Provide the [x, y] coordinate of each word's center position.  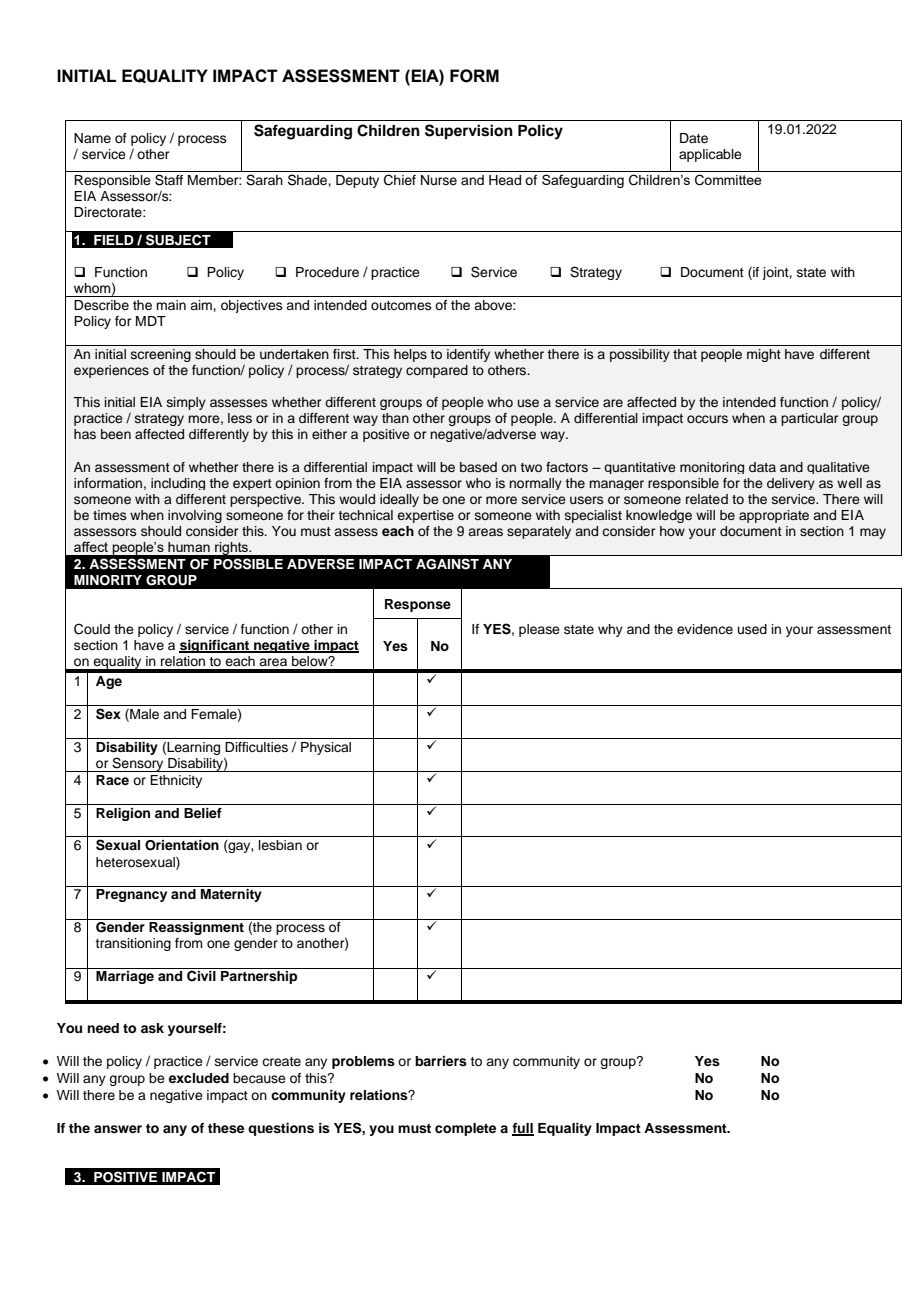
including [178, 484]
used [752, 629]
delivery [791, 484]
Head [505, 180]
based [478, 467]
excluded [199, 1078]
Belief [203, 813]
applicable [710, 155]
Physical [326, 748]
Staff [169, 180]
